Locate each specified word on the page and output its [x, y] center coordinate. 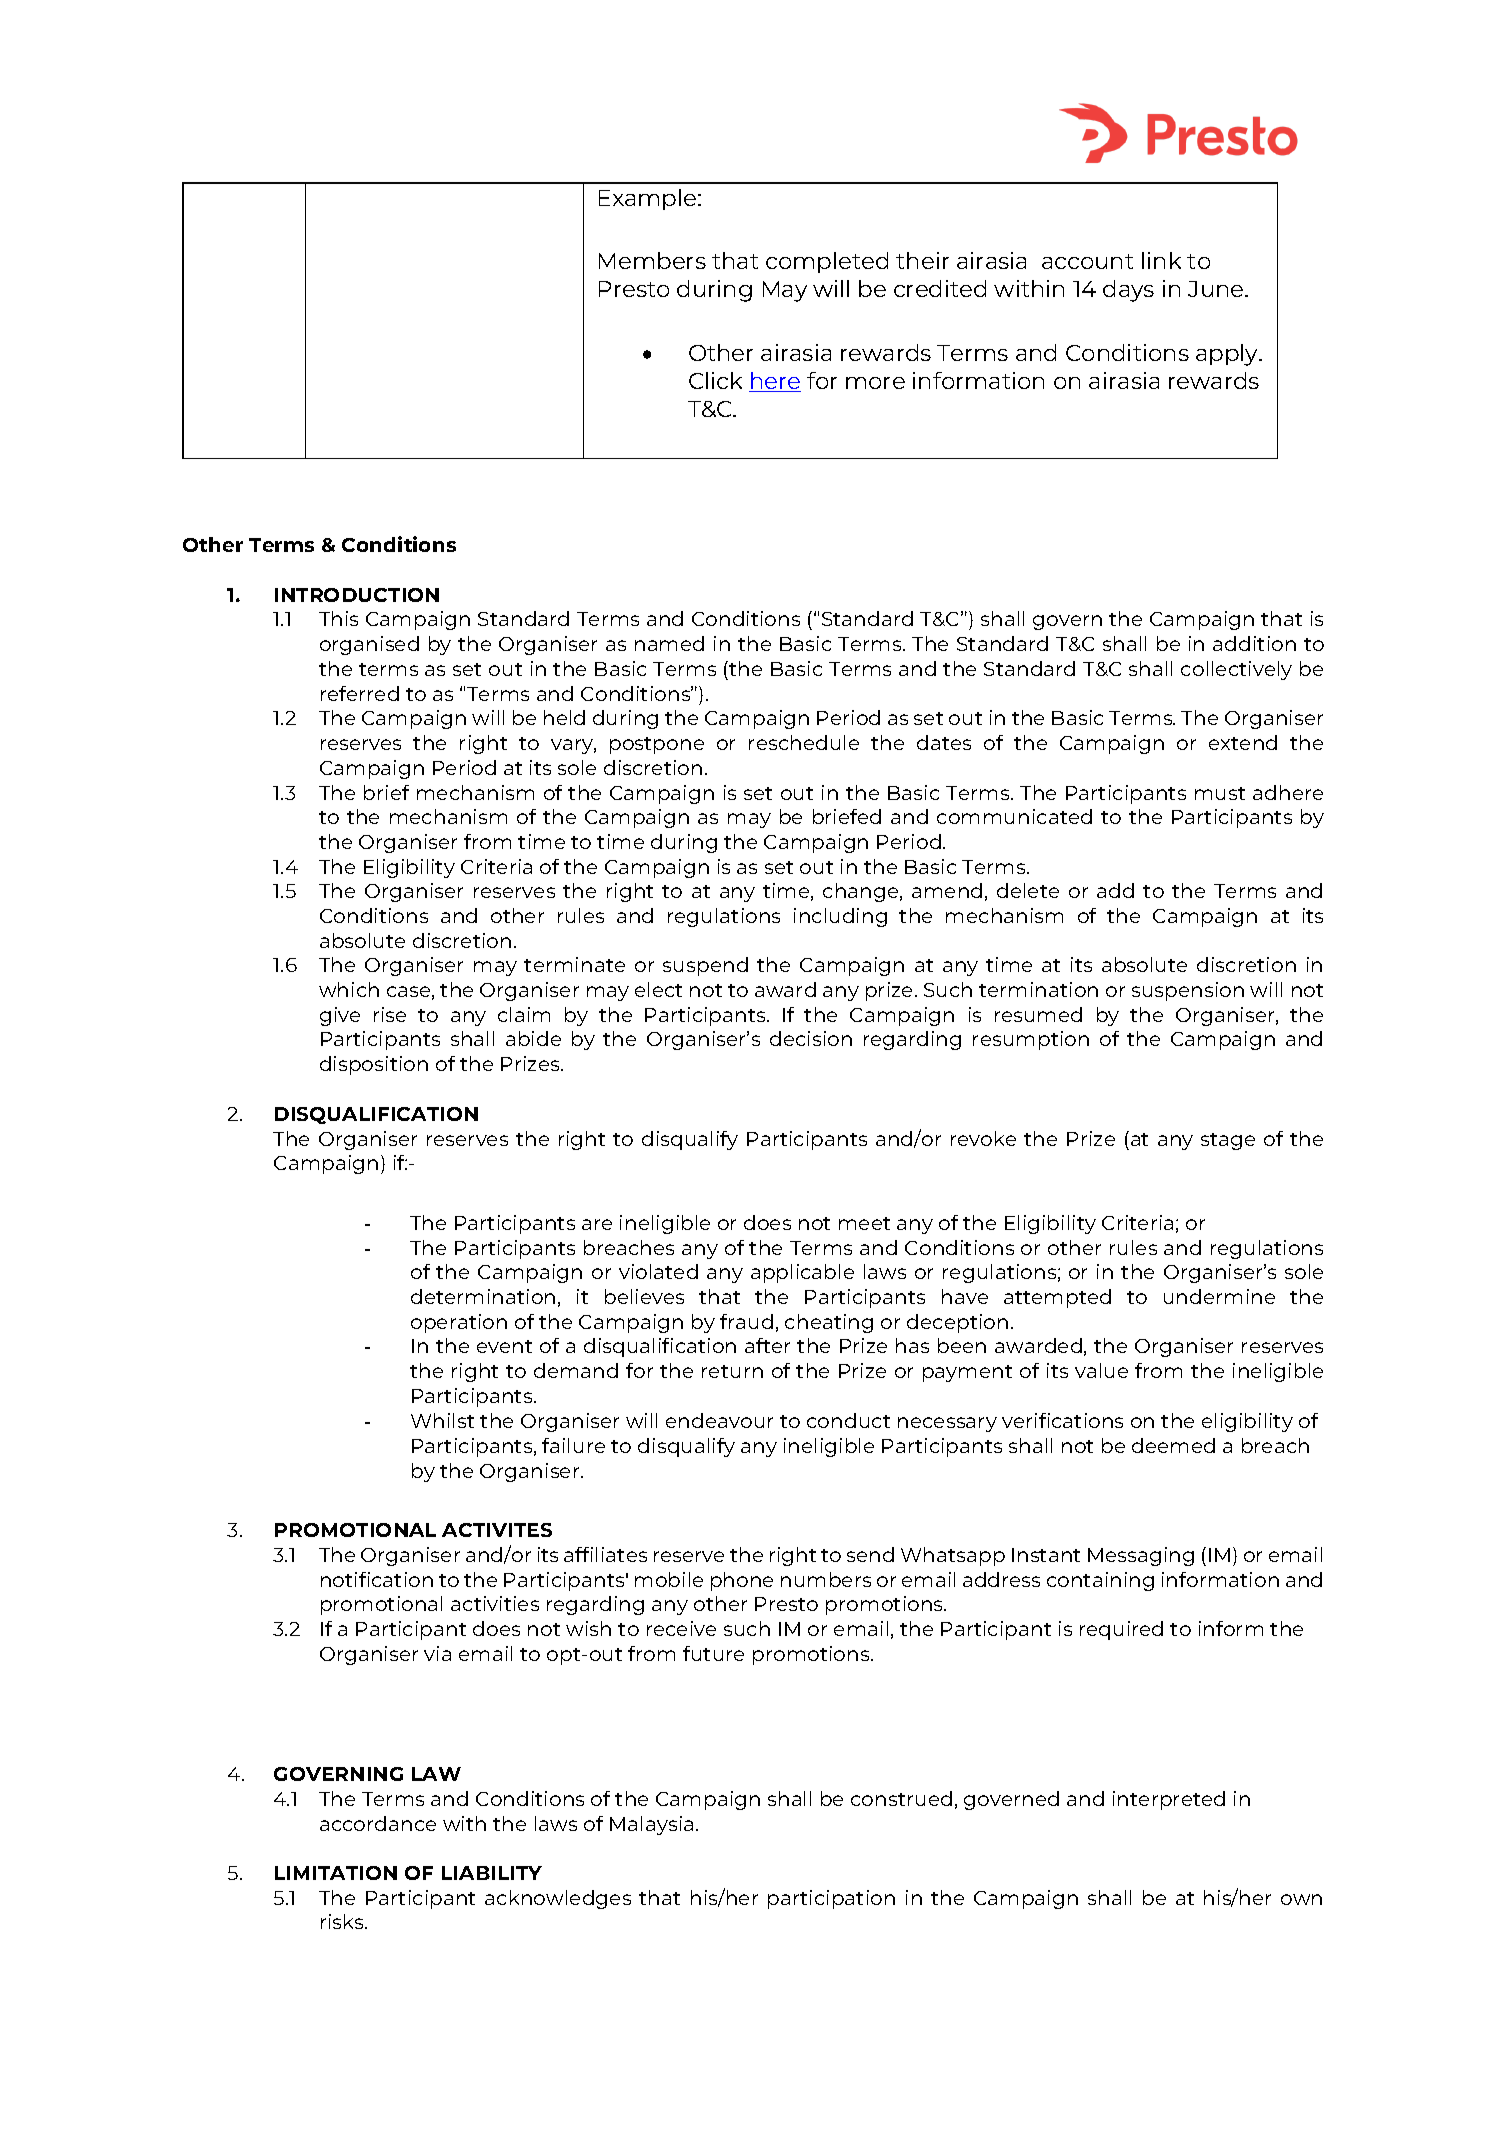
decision [811, 1038]
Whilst [442, 1420]
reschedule [804, 742]
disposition [374, 1065]
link [1161, 260]
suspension [1188, 991]
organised [369, 645]
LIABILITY [492, 1873]
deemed [1173, 1445]
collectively [1236, 670]
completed [827, 262]
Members [652, 260]
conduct [848, 1420]
